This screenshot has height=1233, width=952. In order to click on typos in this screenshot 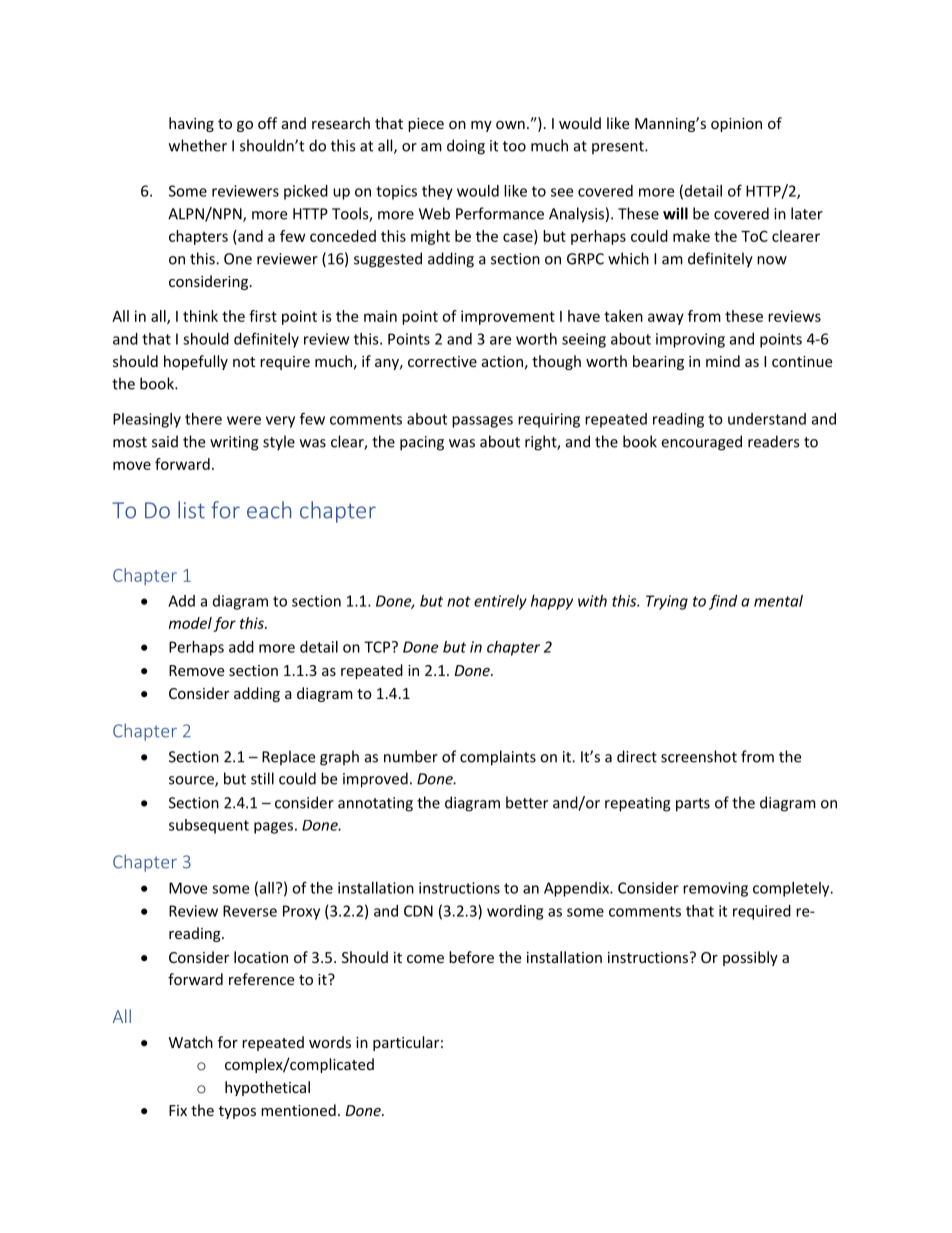, I will do `click(237, 1112)`.
